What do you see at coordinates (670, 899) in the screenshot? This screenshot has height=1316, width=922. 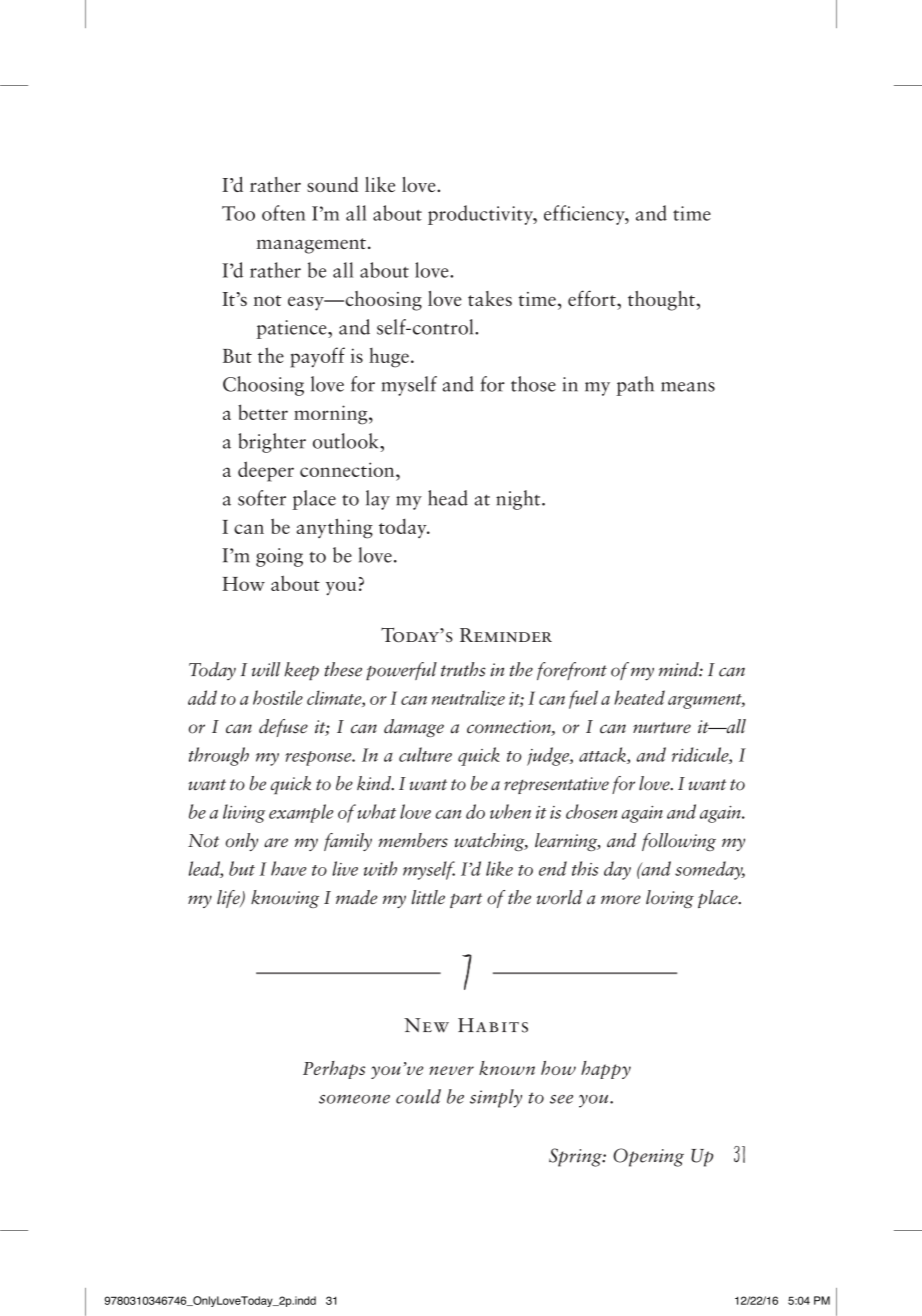 I see `loving` at bounding box center [670, 899].
